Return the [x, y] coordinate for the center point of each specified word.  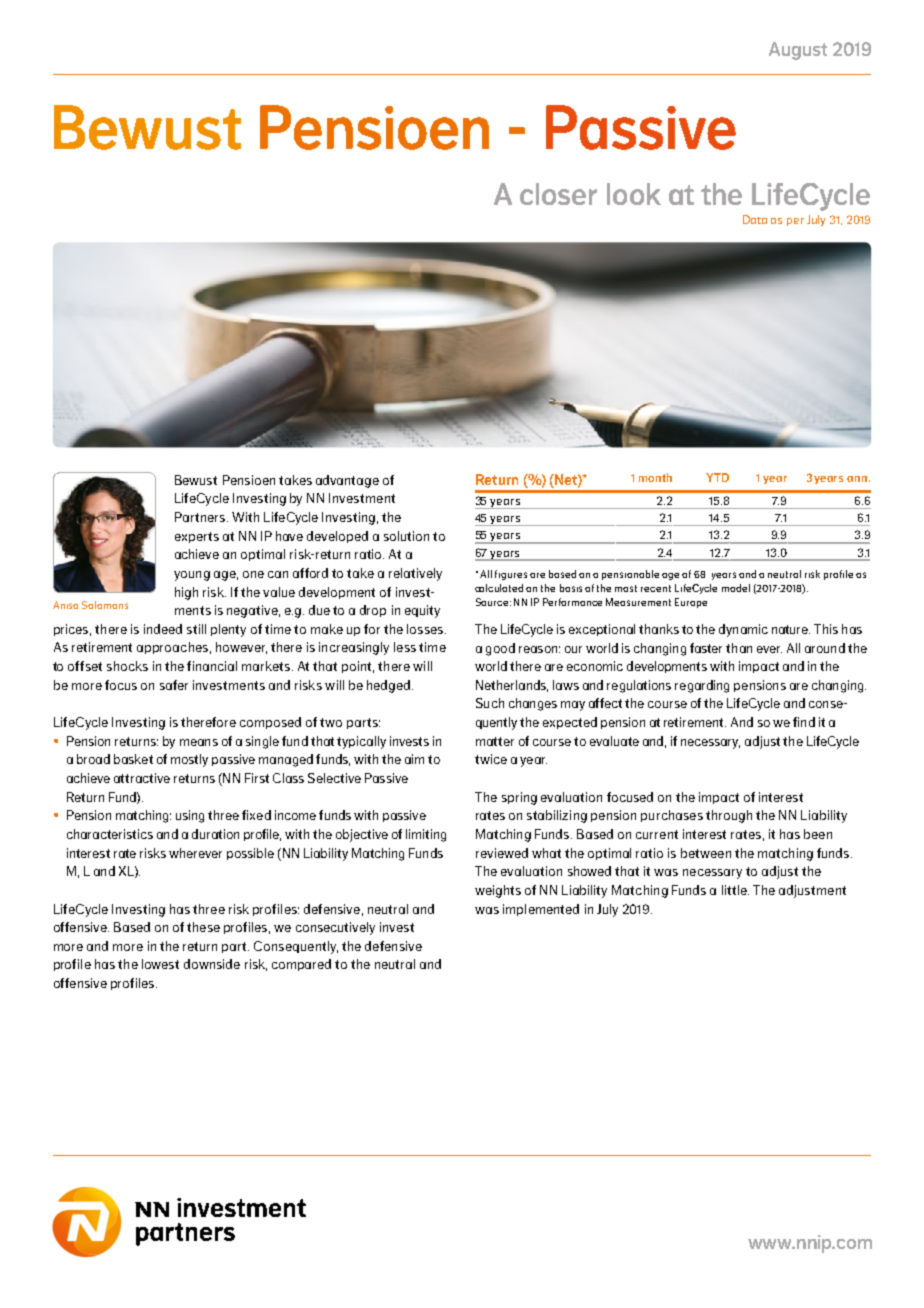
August [798, 51]
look [634, 194]
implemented [541, 910]
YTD [717, 477]
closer [558, 194]
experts [197, 537]
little [735, 890]
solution [406, 536]
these [203, 927]
